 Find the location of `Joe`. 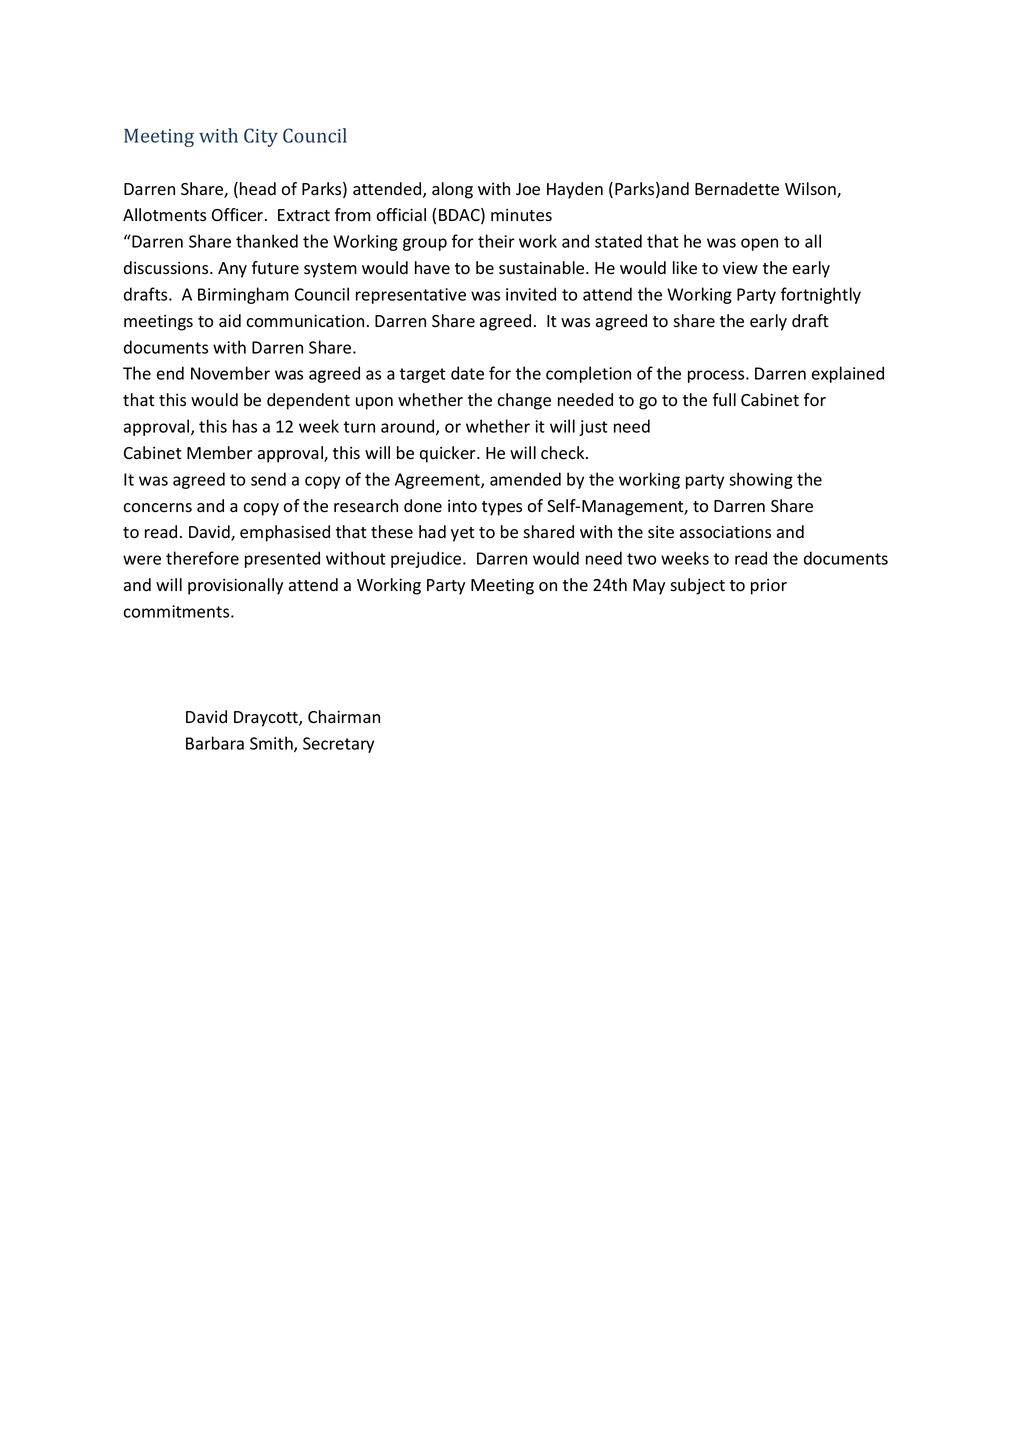

Joe is located at coordinates (528, 189).
